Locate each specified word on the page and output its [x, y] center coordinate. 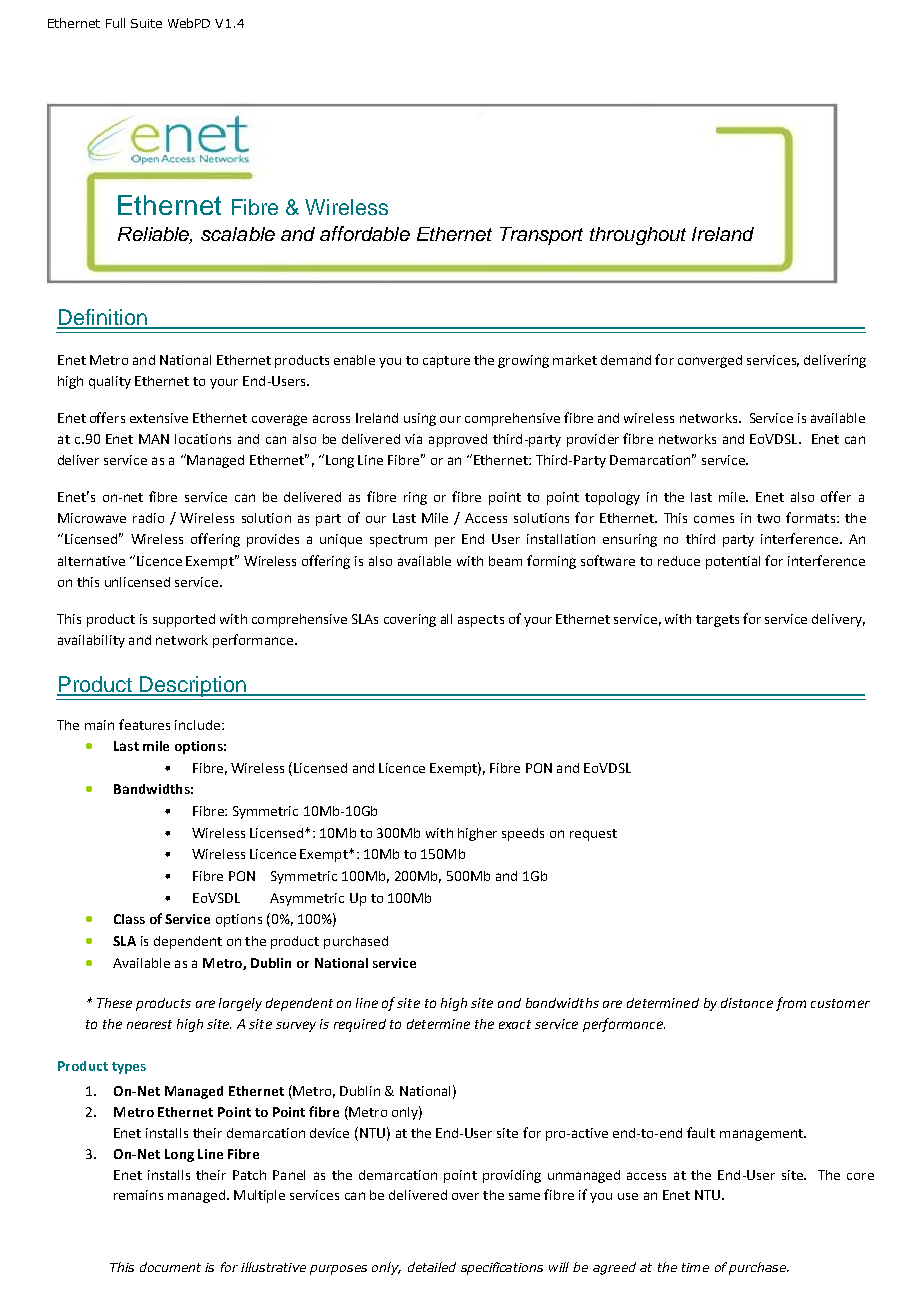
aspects [481, 621]
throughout [638, 236]
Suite [146, 23]
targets [717, 621]
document [170, 1267]
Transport [541, 236]
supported [184, 620]
